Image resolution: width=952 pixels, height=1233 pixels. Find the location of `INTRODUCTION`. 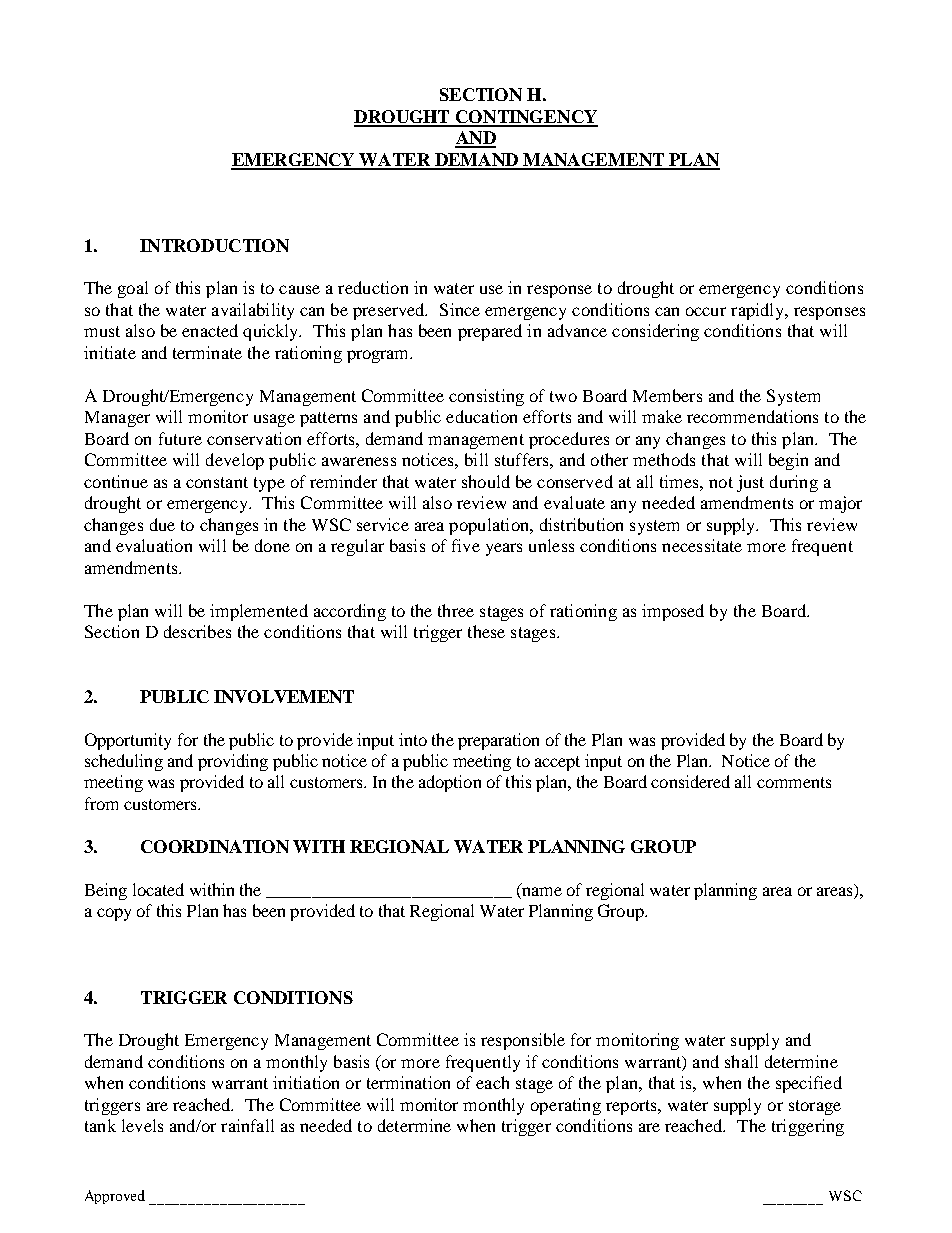

INTRODUCTION is located at coordinates (214, 245).
